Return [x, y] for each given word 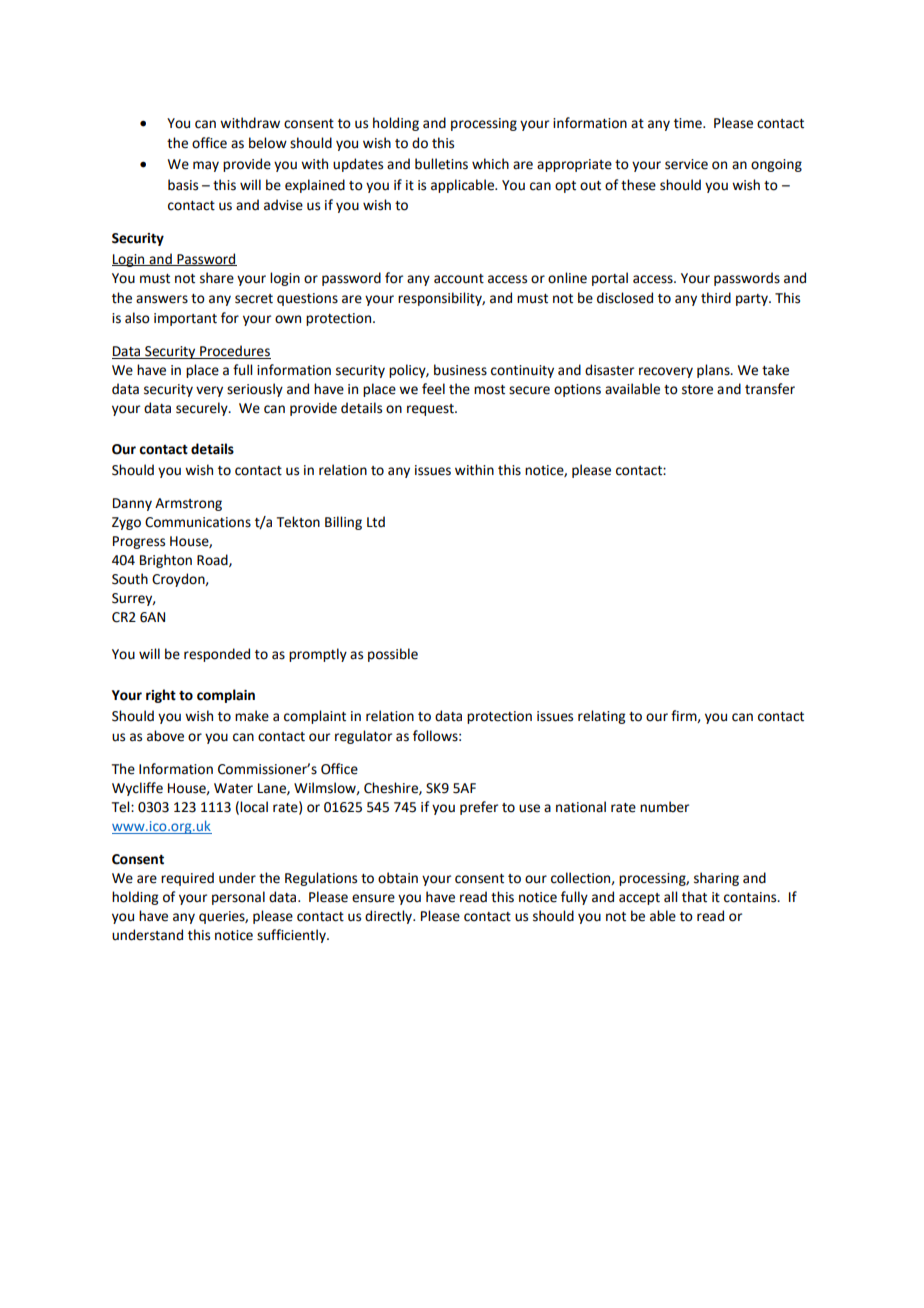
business [460, 370]
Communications [198, 522]
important [185, 319]
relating [601, 717]
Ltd [376, 522]
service [686, 164]
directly [390, 917]
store [697, 390]
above [165, 736]
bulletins [441, 164]
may [206, 166]
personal [238, 898]
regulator [363, 737]
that [694, 897]
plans [714, 371]
